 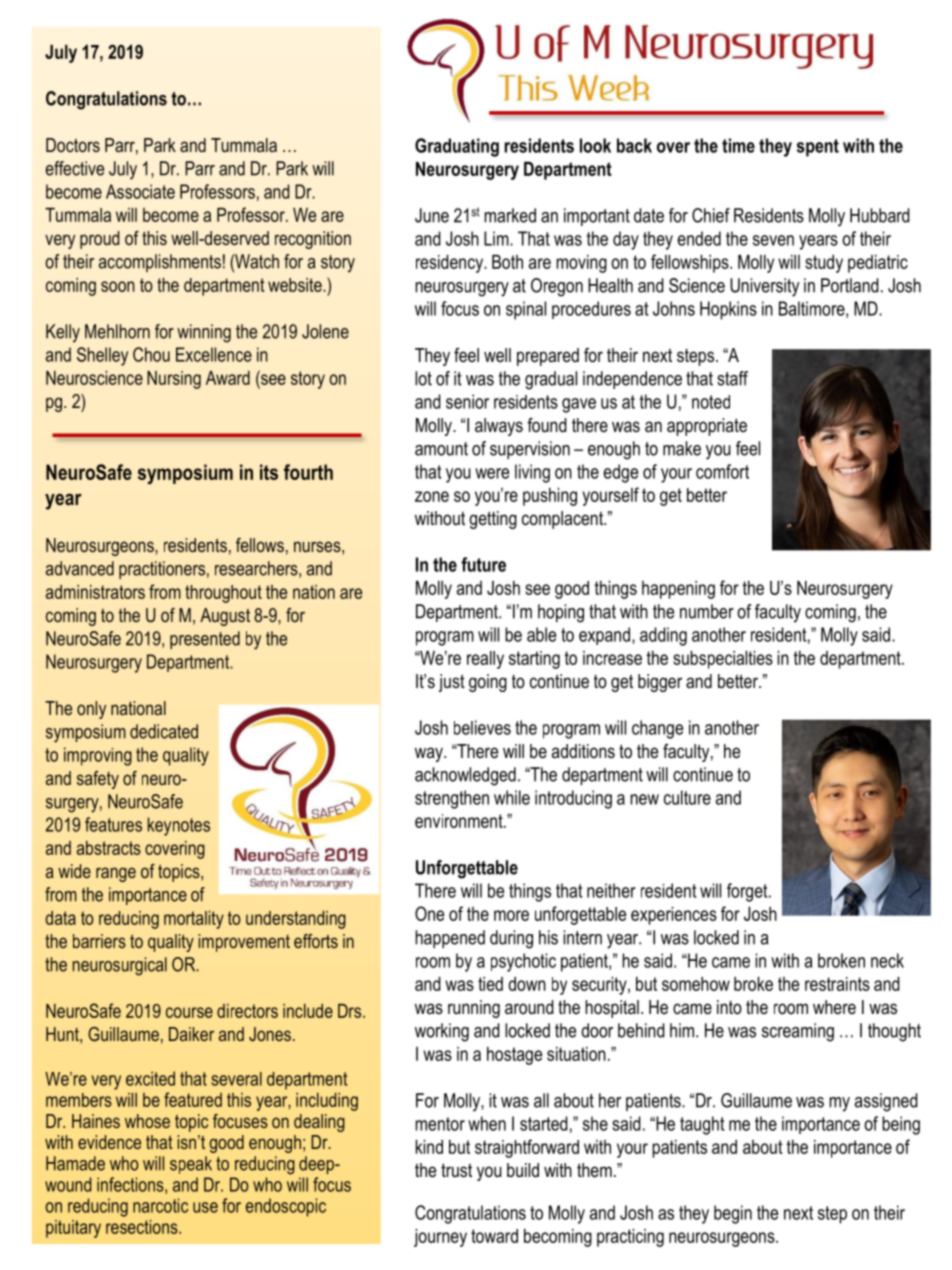 I want to click on spent, so click(x=818, y=148).
